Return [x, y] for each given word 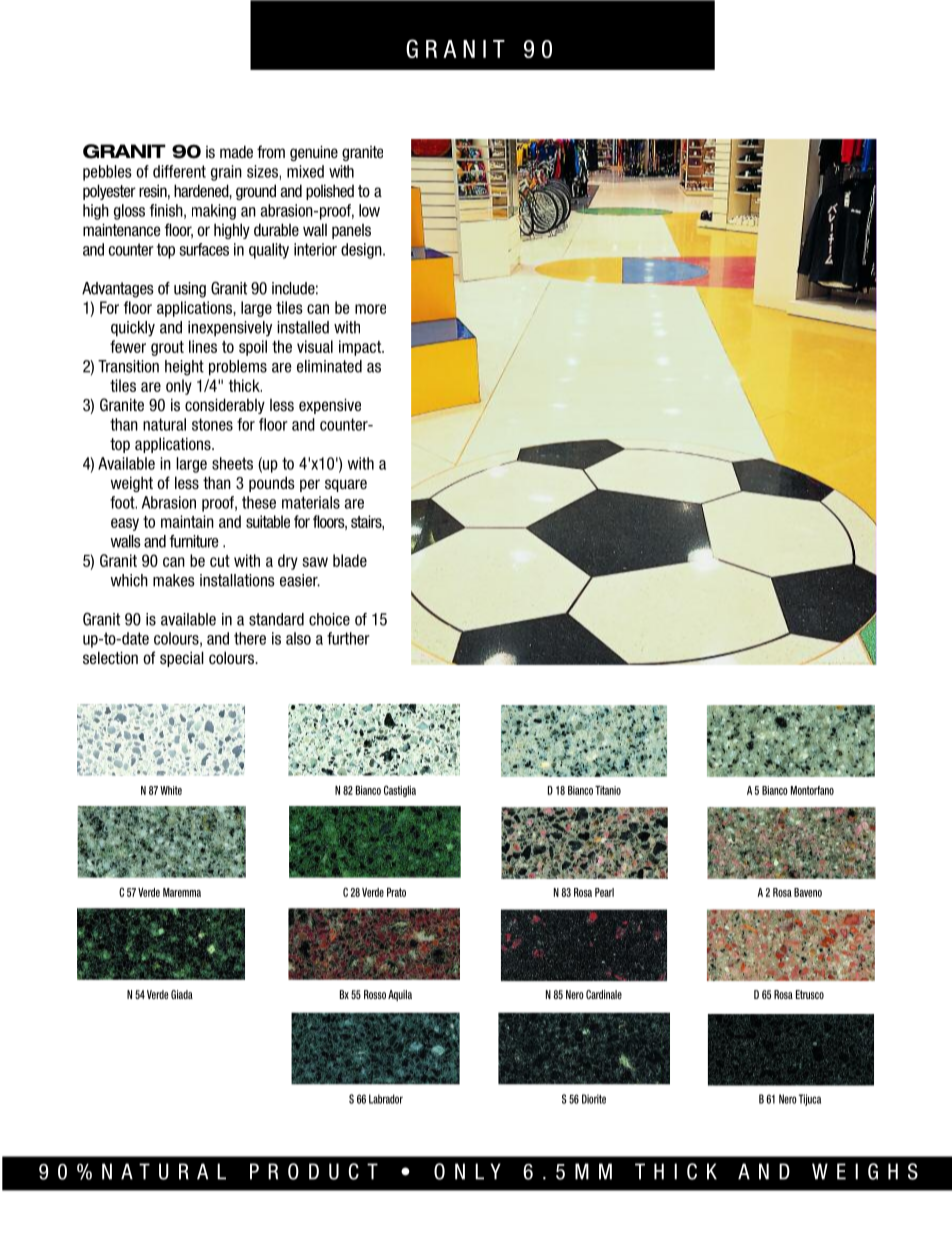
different [179, 171]
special [182, 659]
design [362, 251]
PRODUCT [314, 1171]
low [369, 210]
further [348, 638]
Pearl [604, 892]
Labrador [386, 1099]
